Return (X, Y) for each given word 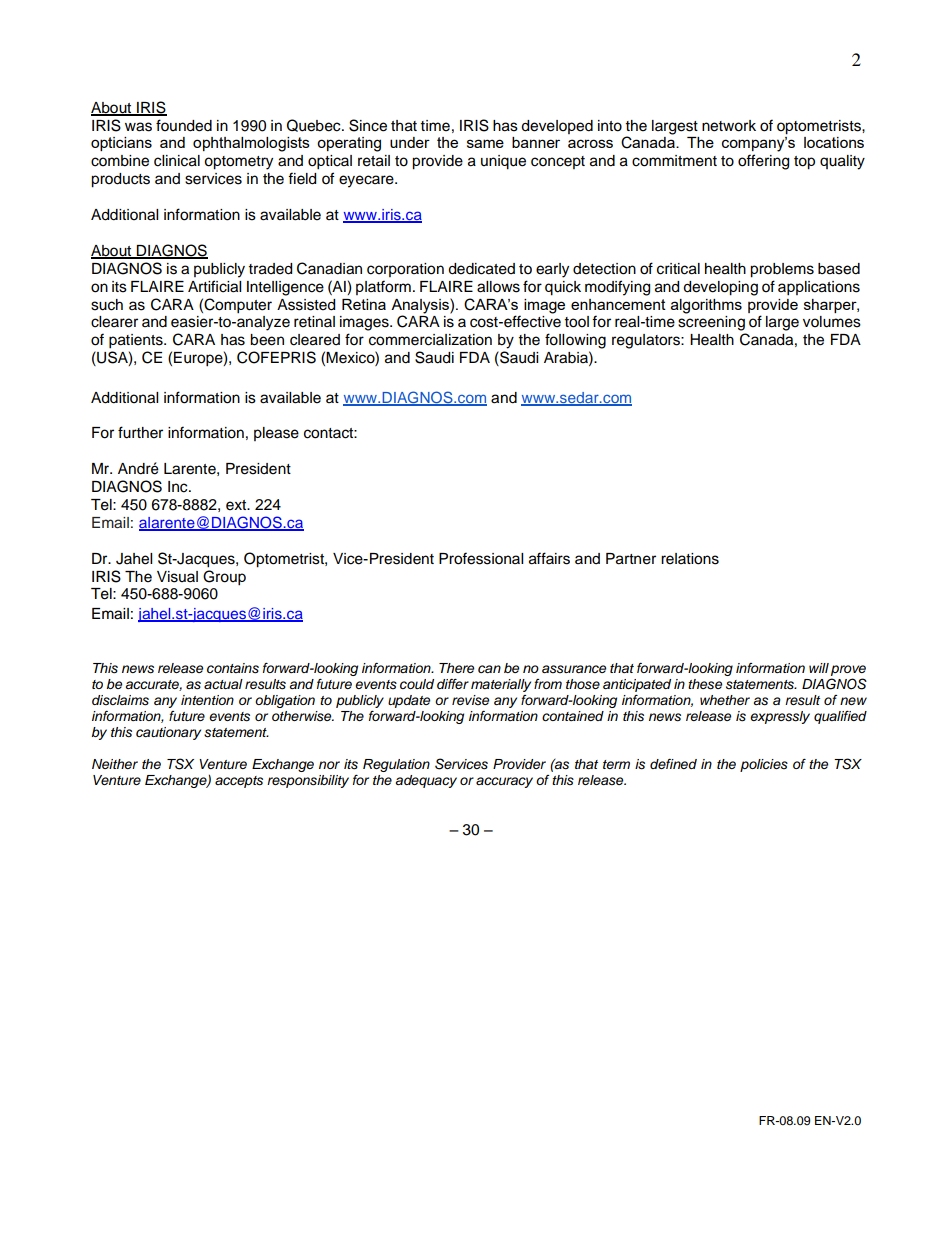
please (276, 434)
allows (498, 287)
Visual (177, 577)
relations (690, 559)
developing (720, 288)
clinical (177, 161)
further (140, 432)
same (485, 143)
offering (763, 162)
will (819, 668)
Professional (481, 558)
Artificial (214, 286)
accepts (239, 782)
